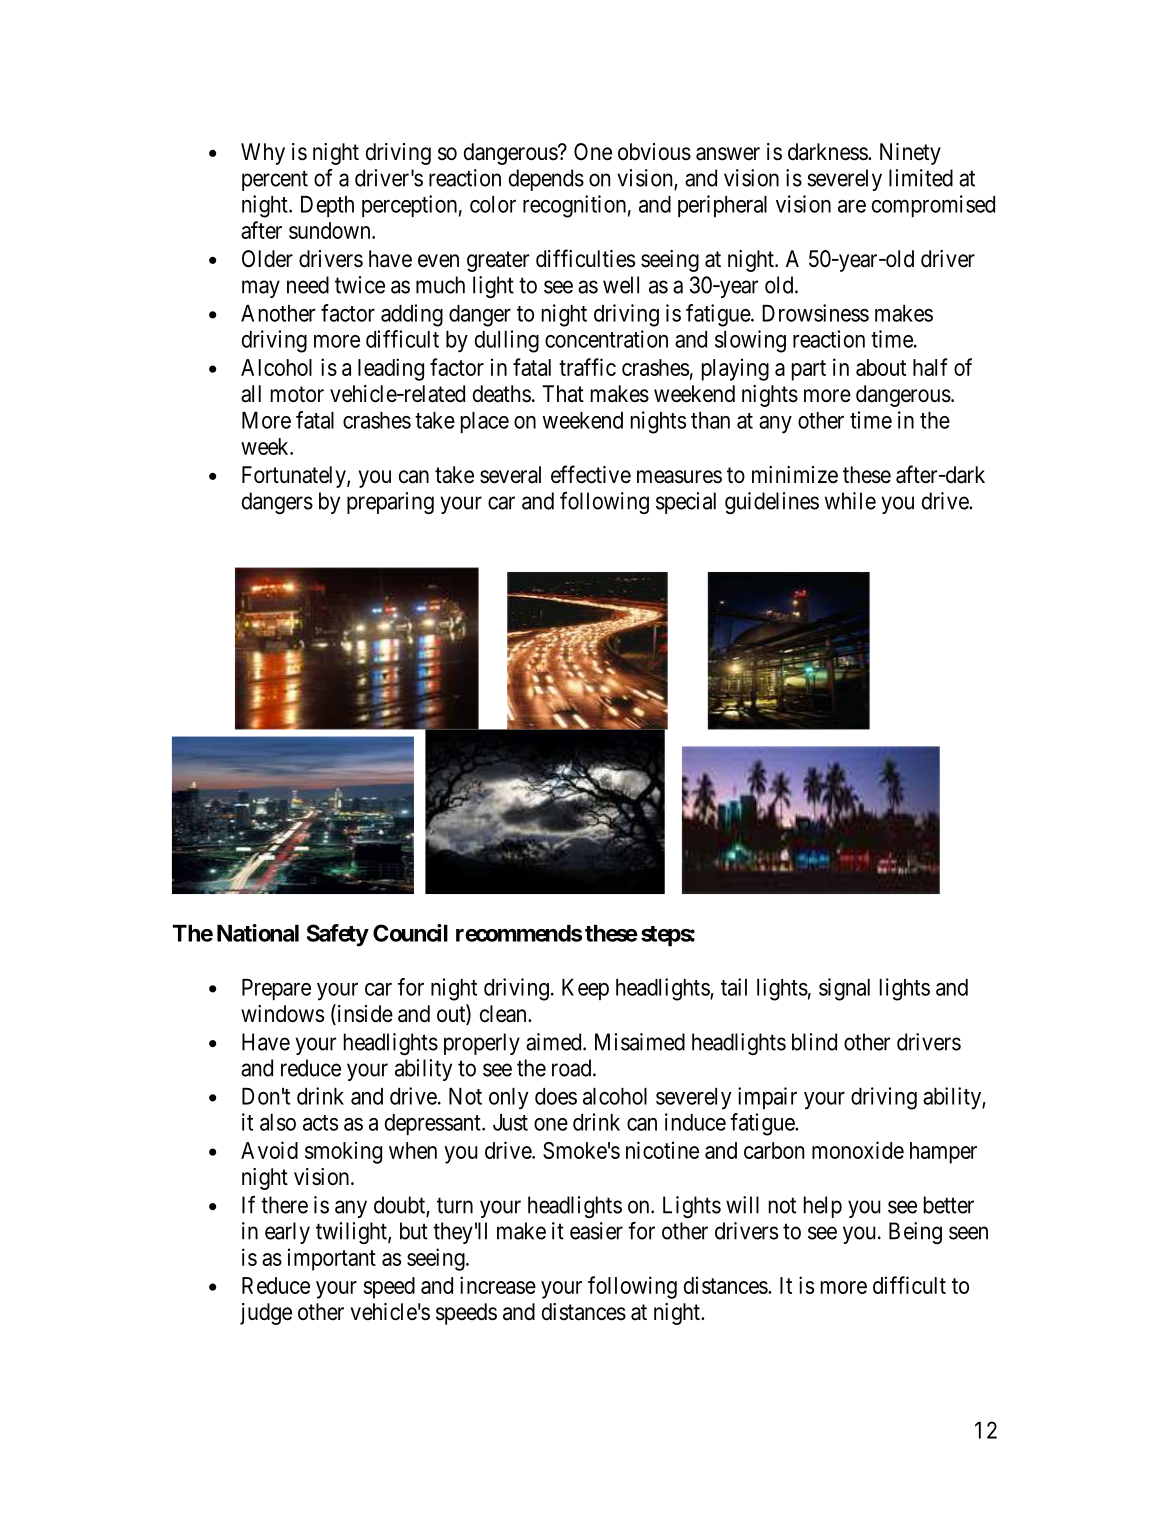  What do you see at coordinates (654, 152) in the screenshot?
I see `obvious` at bounding box center [654, 152].
